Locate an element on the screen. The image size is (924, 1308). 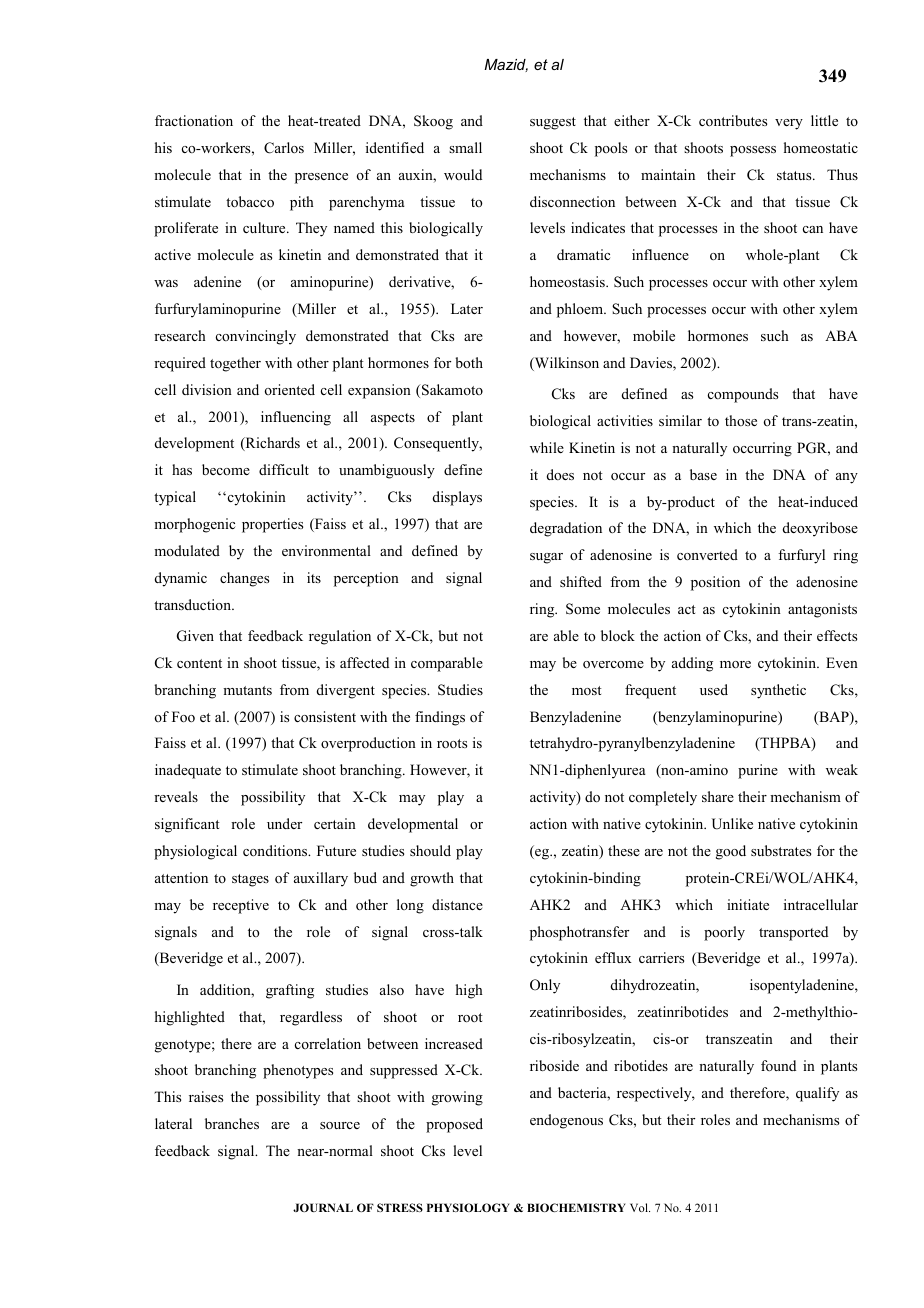
compounds is located at coordinates (743, 395).
